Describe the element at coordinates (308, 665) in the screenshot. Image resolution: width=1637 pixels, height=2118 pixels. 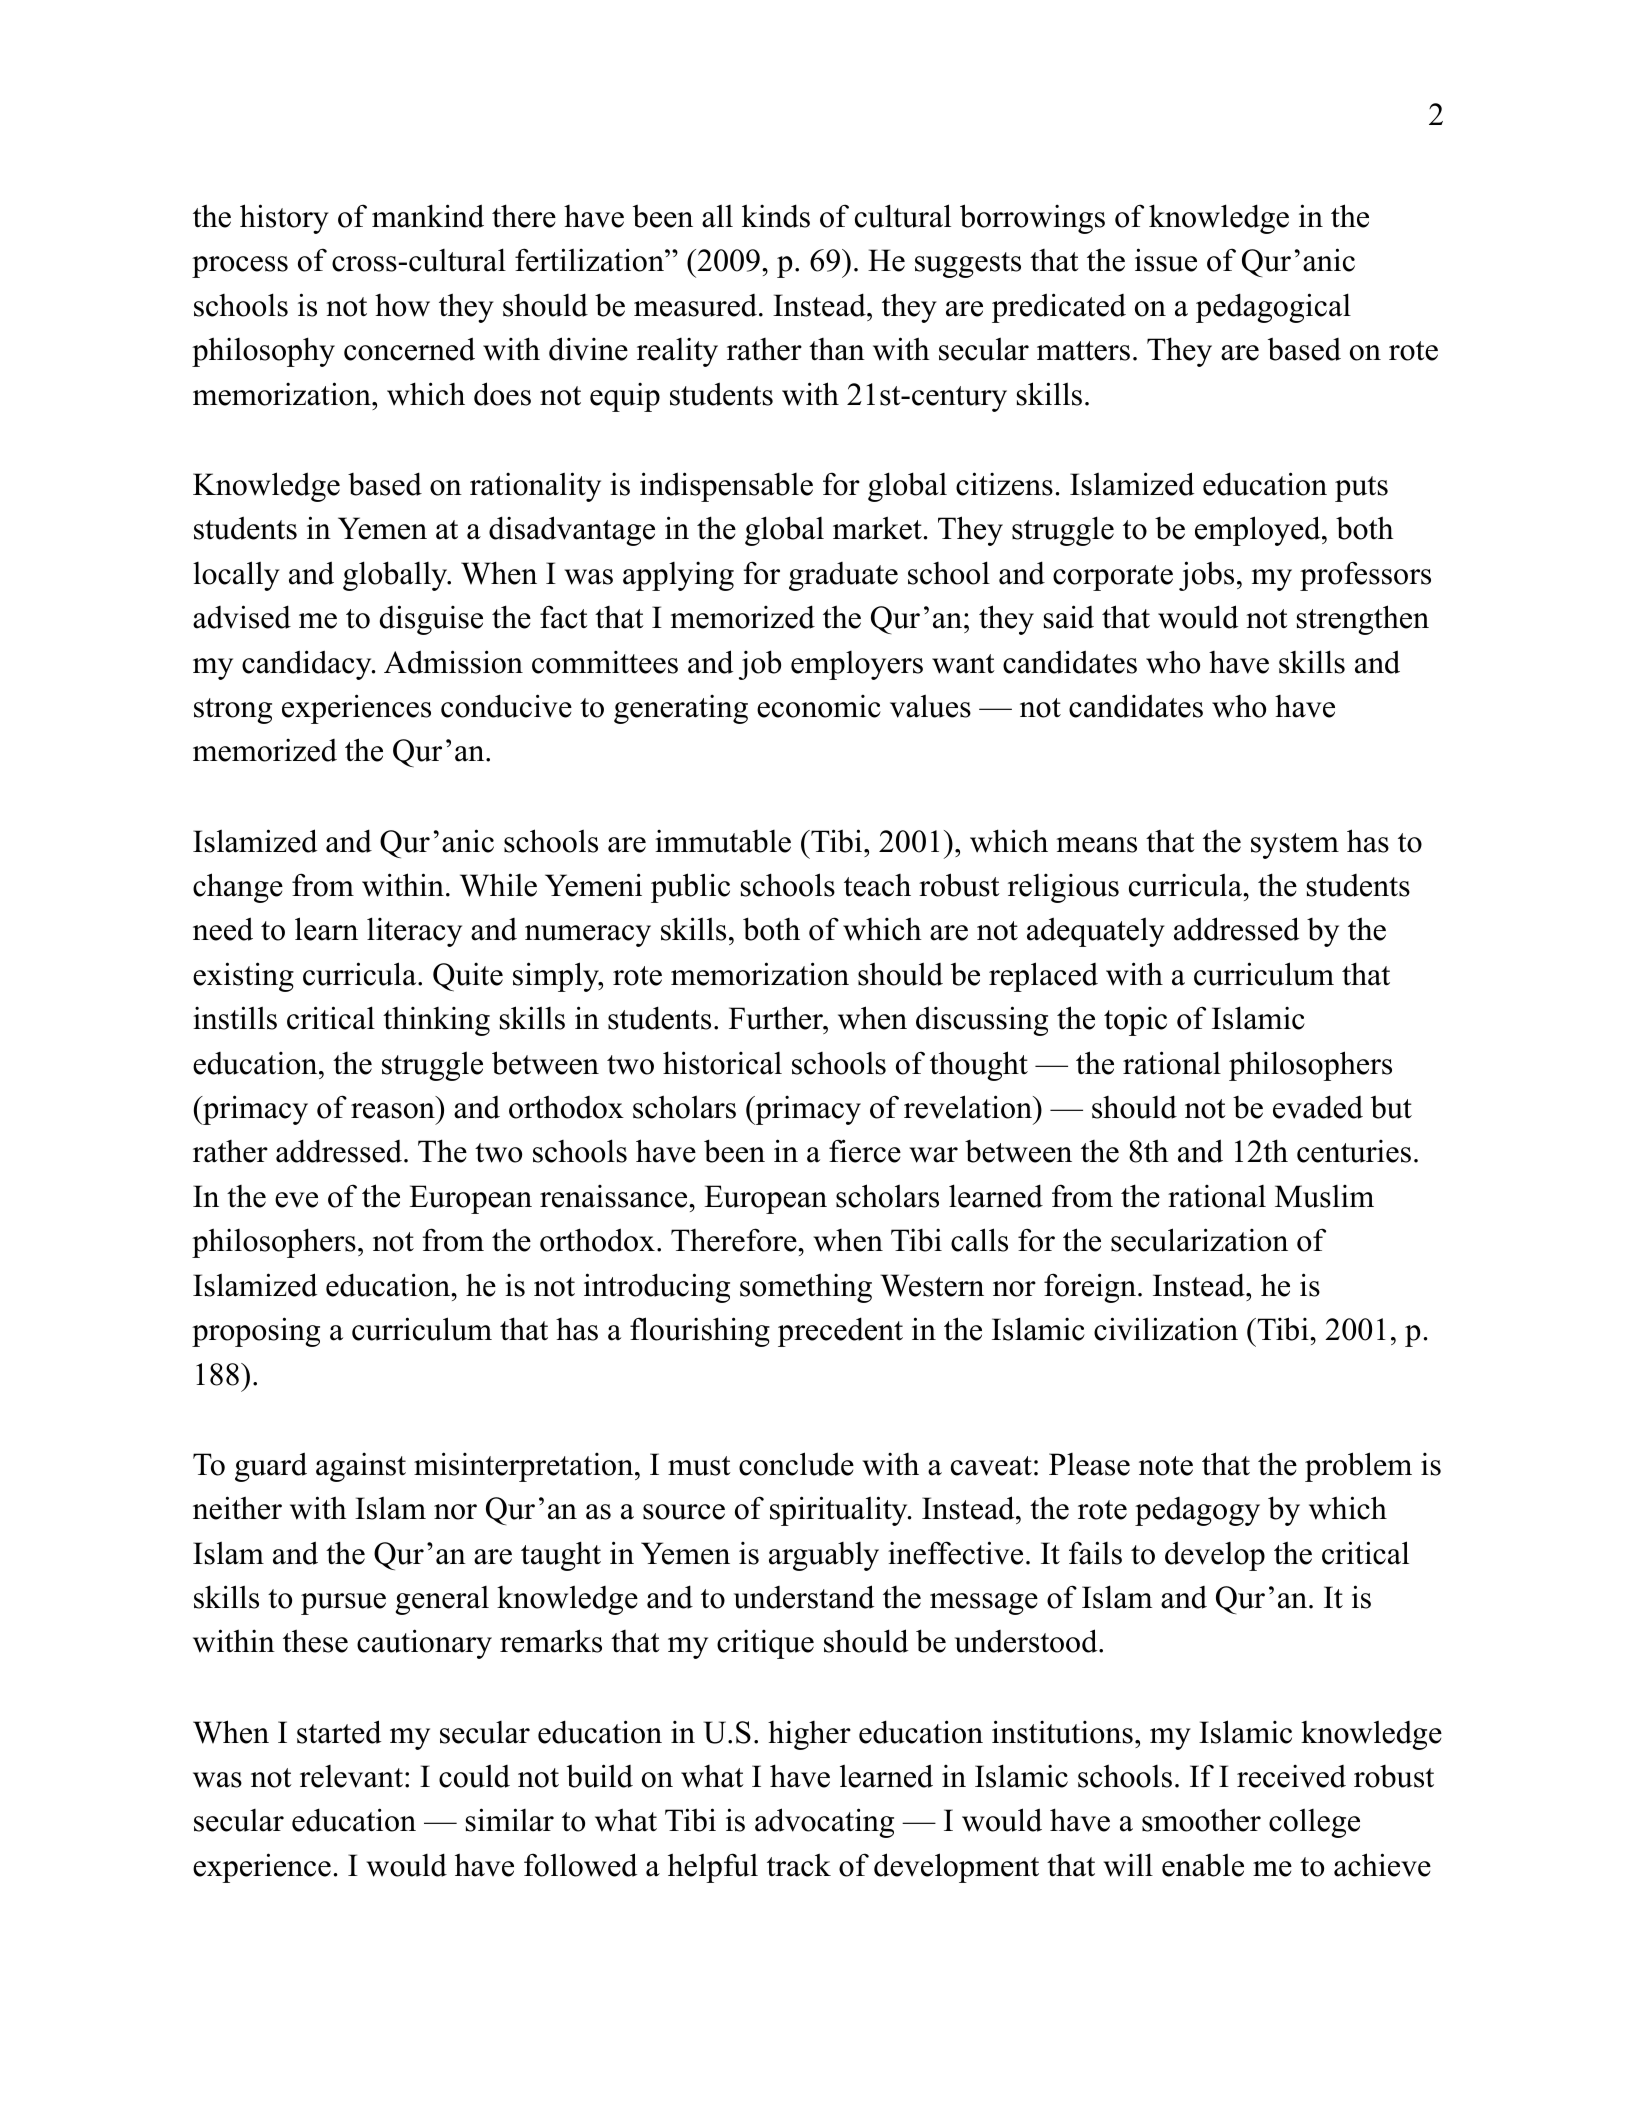
I see `candidacy` at that location.
